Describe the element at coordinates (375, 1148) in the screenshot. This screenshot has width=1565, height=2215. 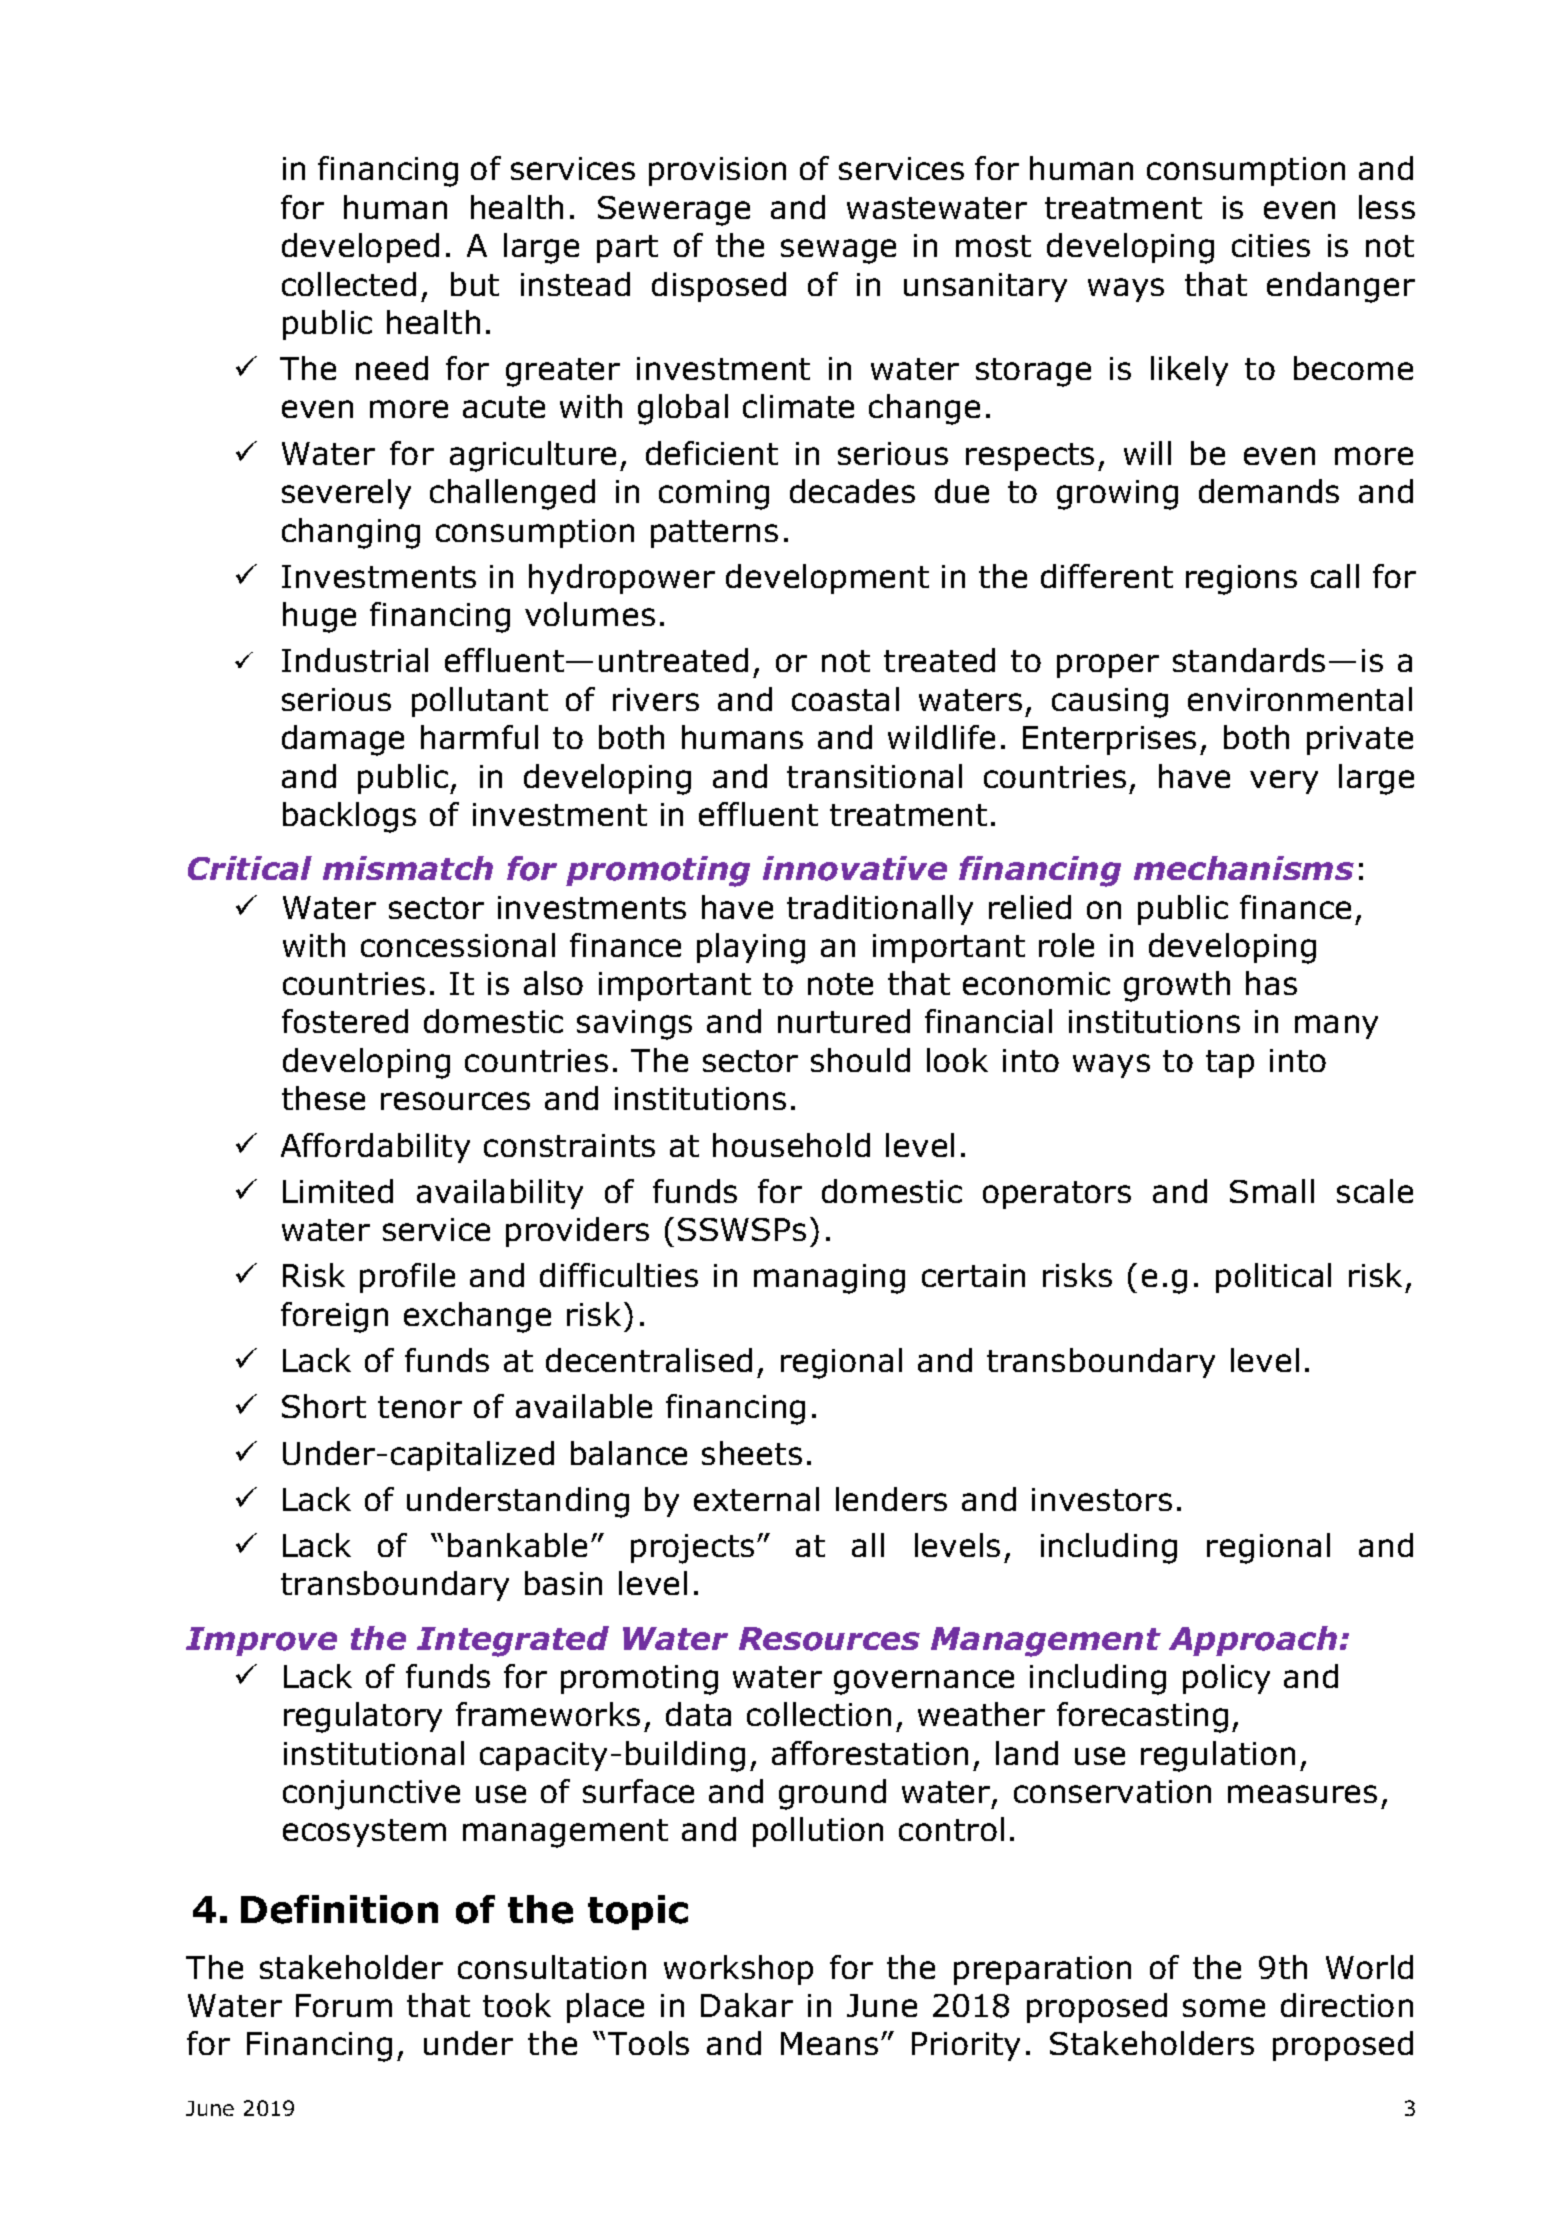
I see `Affordability` at that location.
